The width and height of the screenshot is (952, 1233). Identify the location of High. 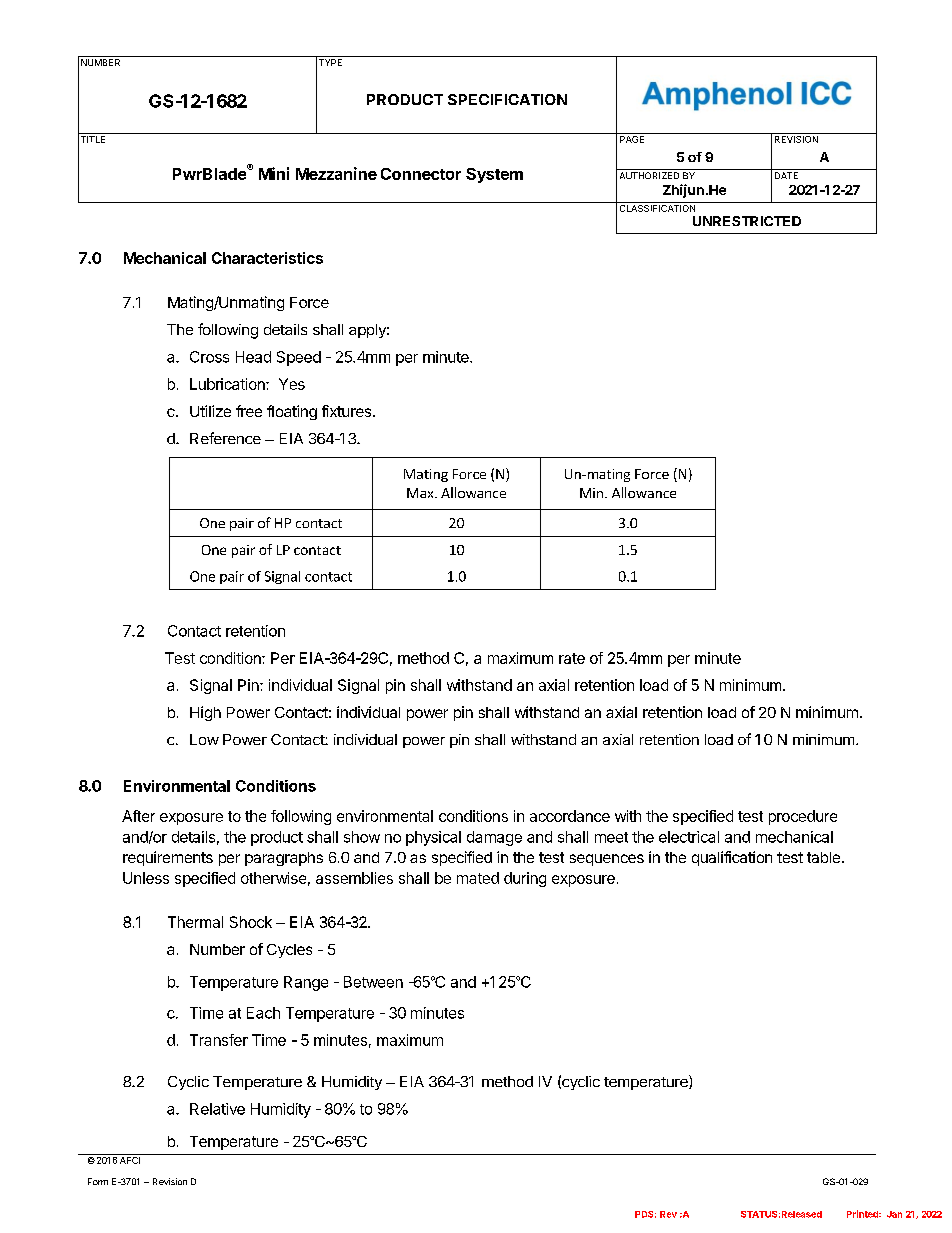
(205, 713).
